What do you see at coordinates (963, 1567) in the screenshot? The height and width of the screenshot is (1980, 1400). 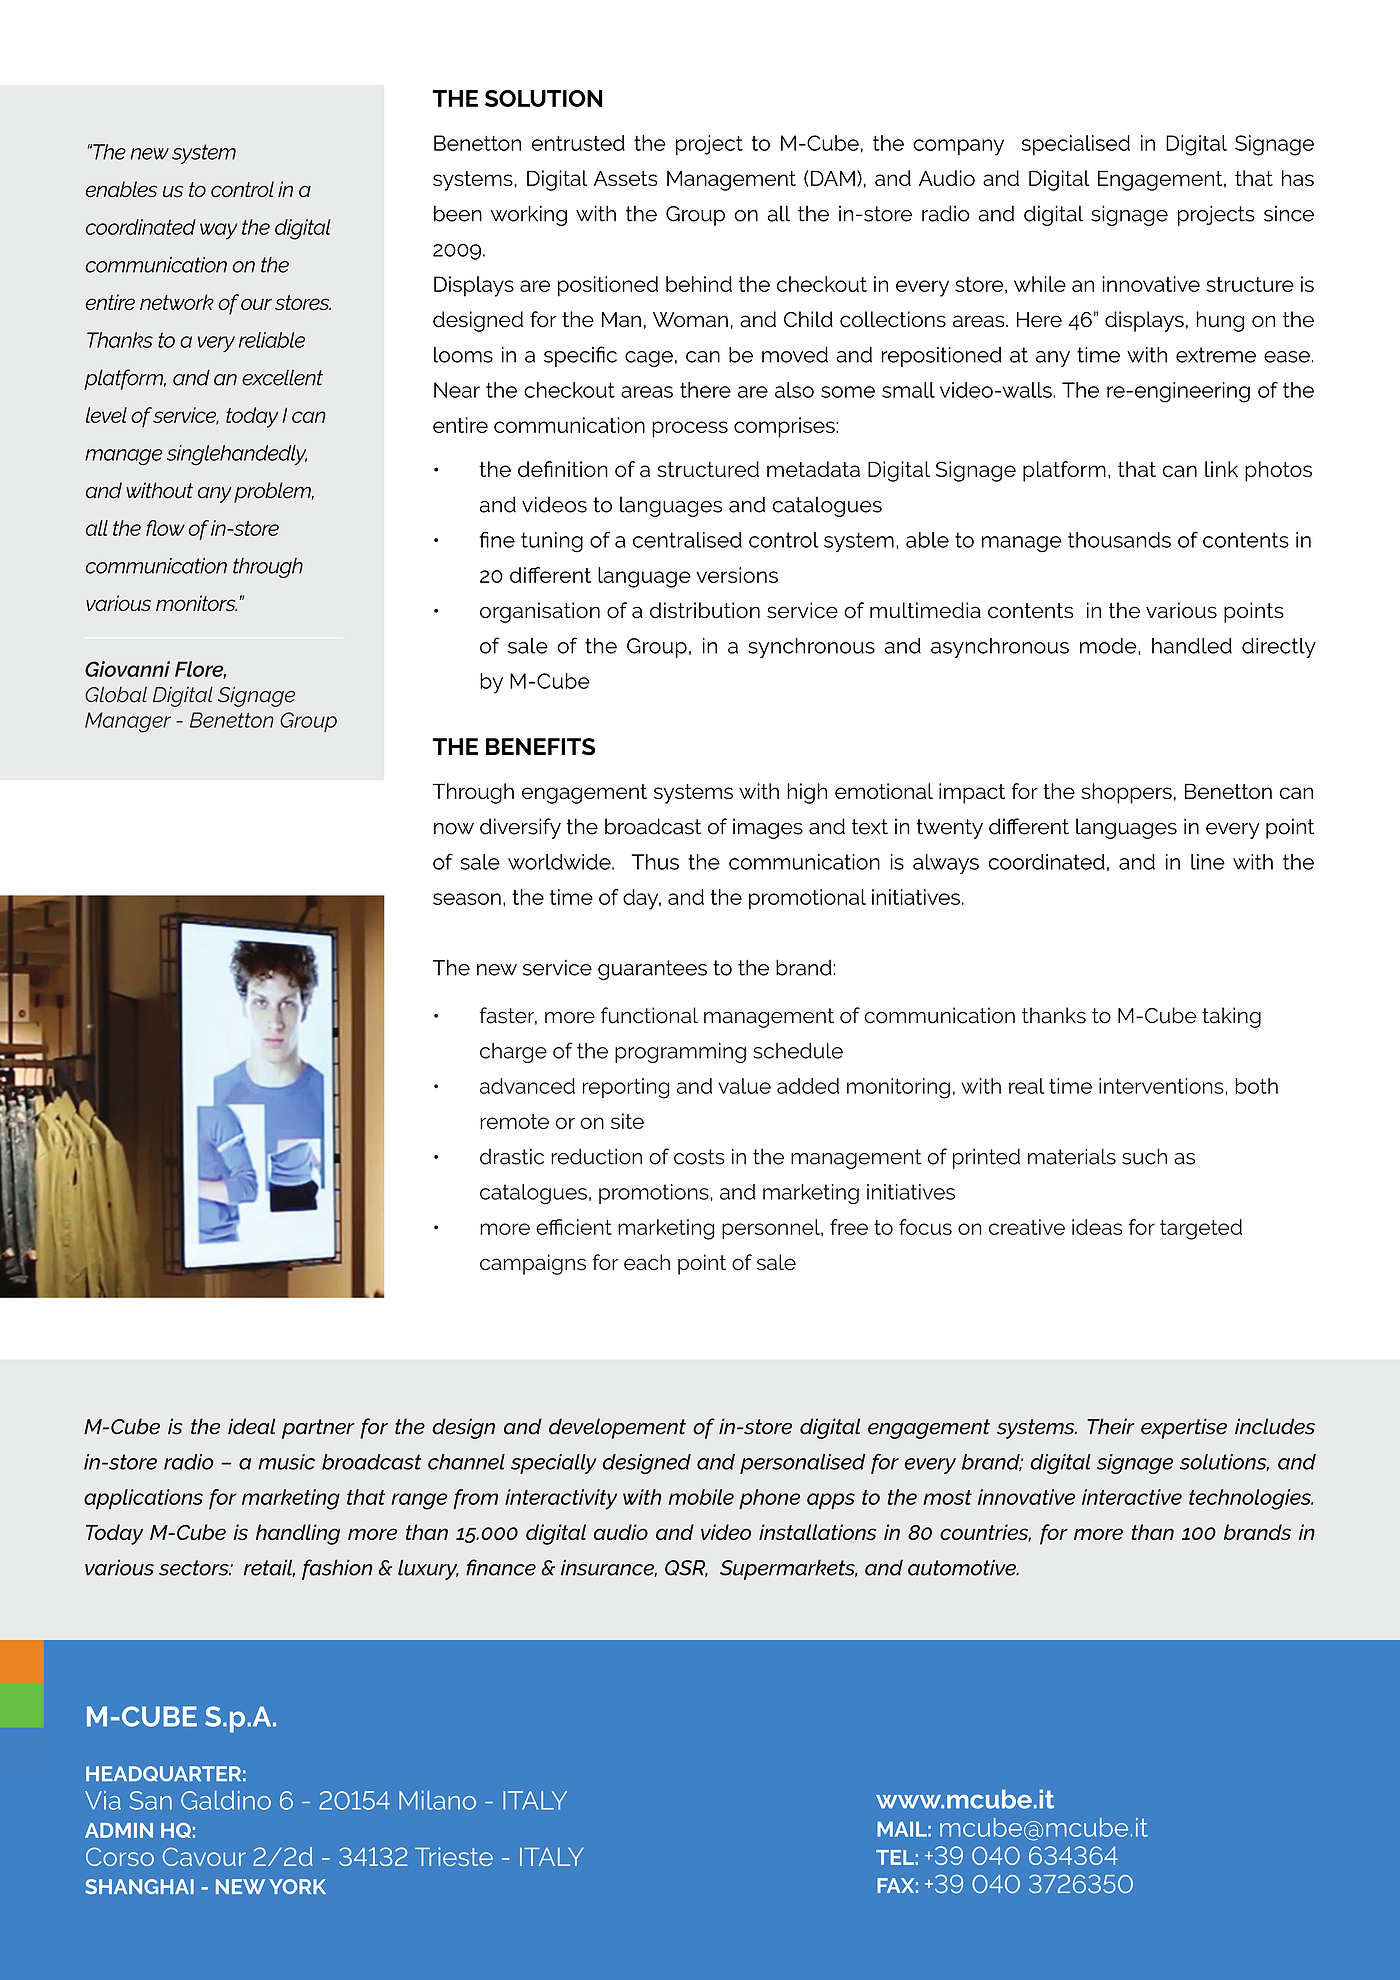 I see `automotive` at bounding box center [963, 1567].
